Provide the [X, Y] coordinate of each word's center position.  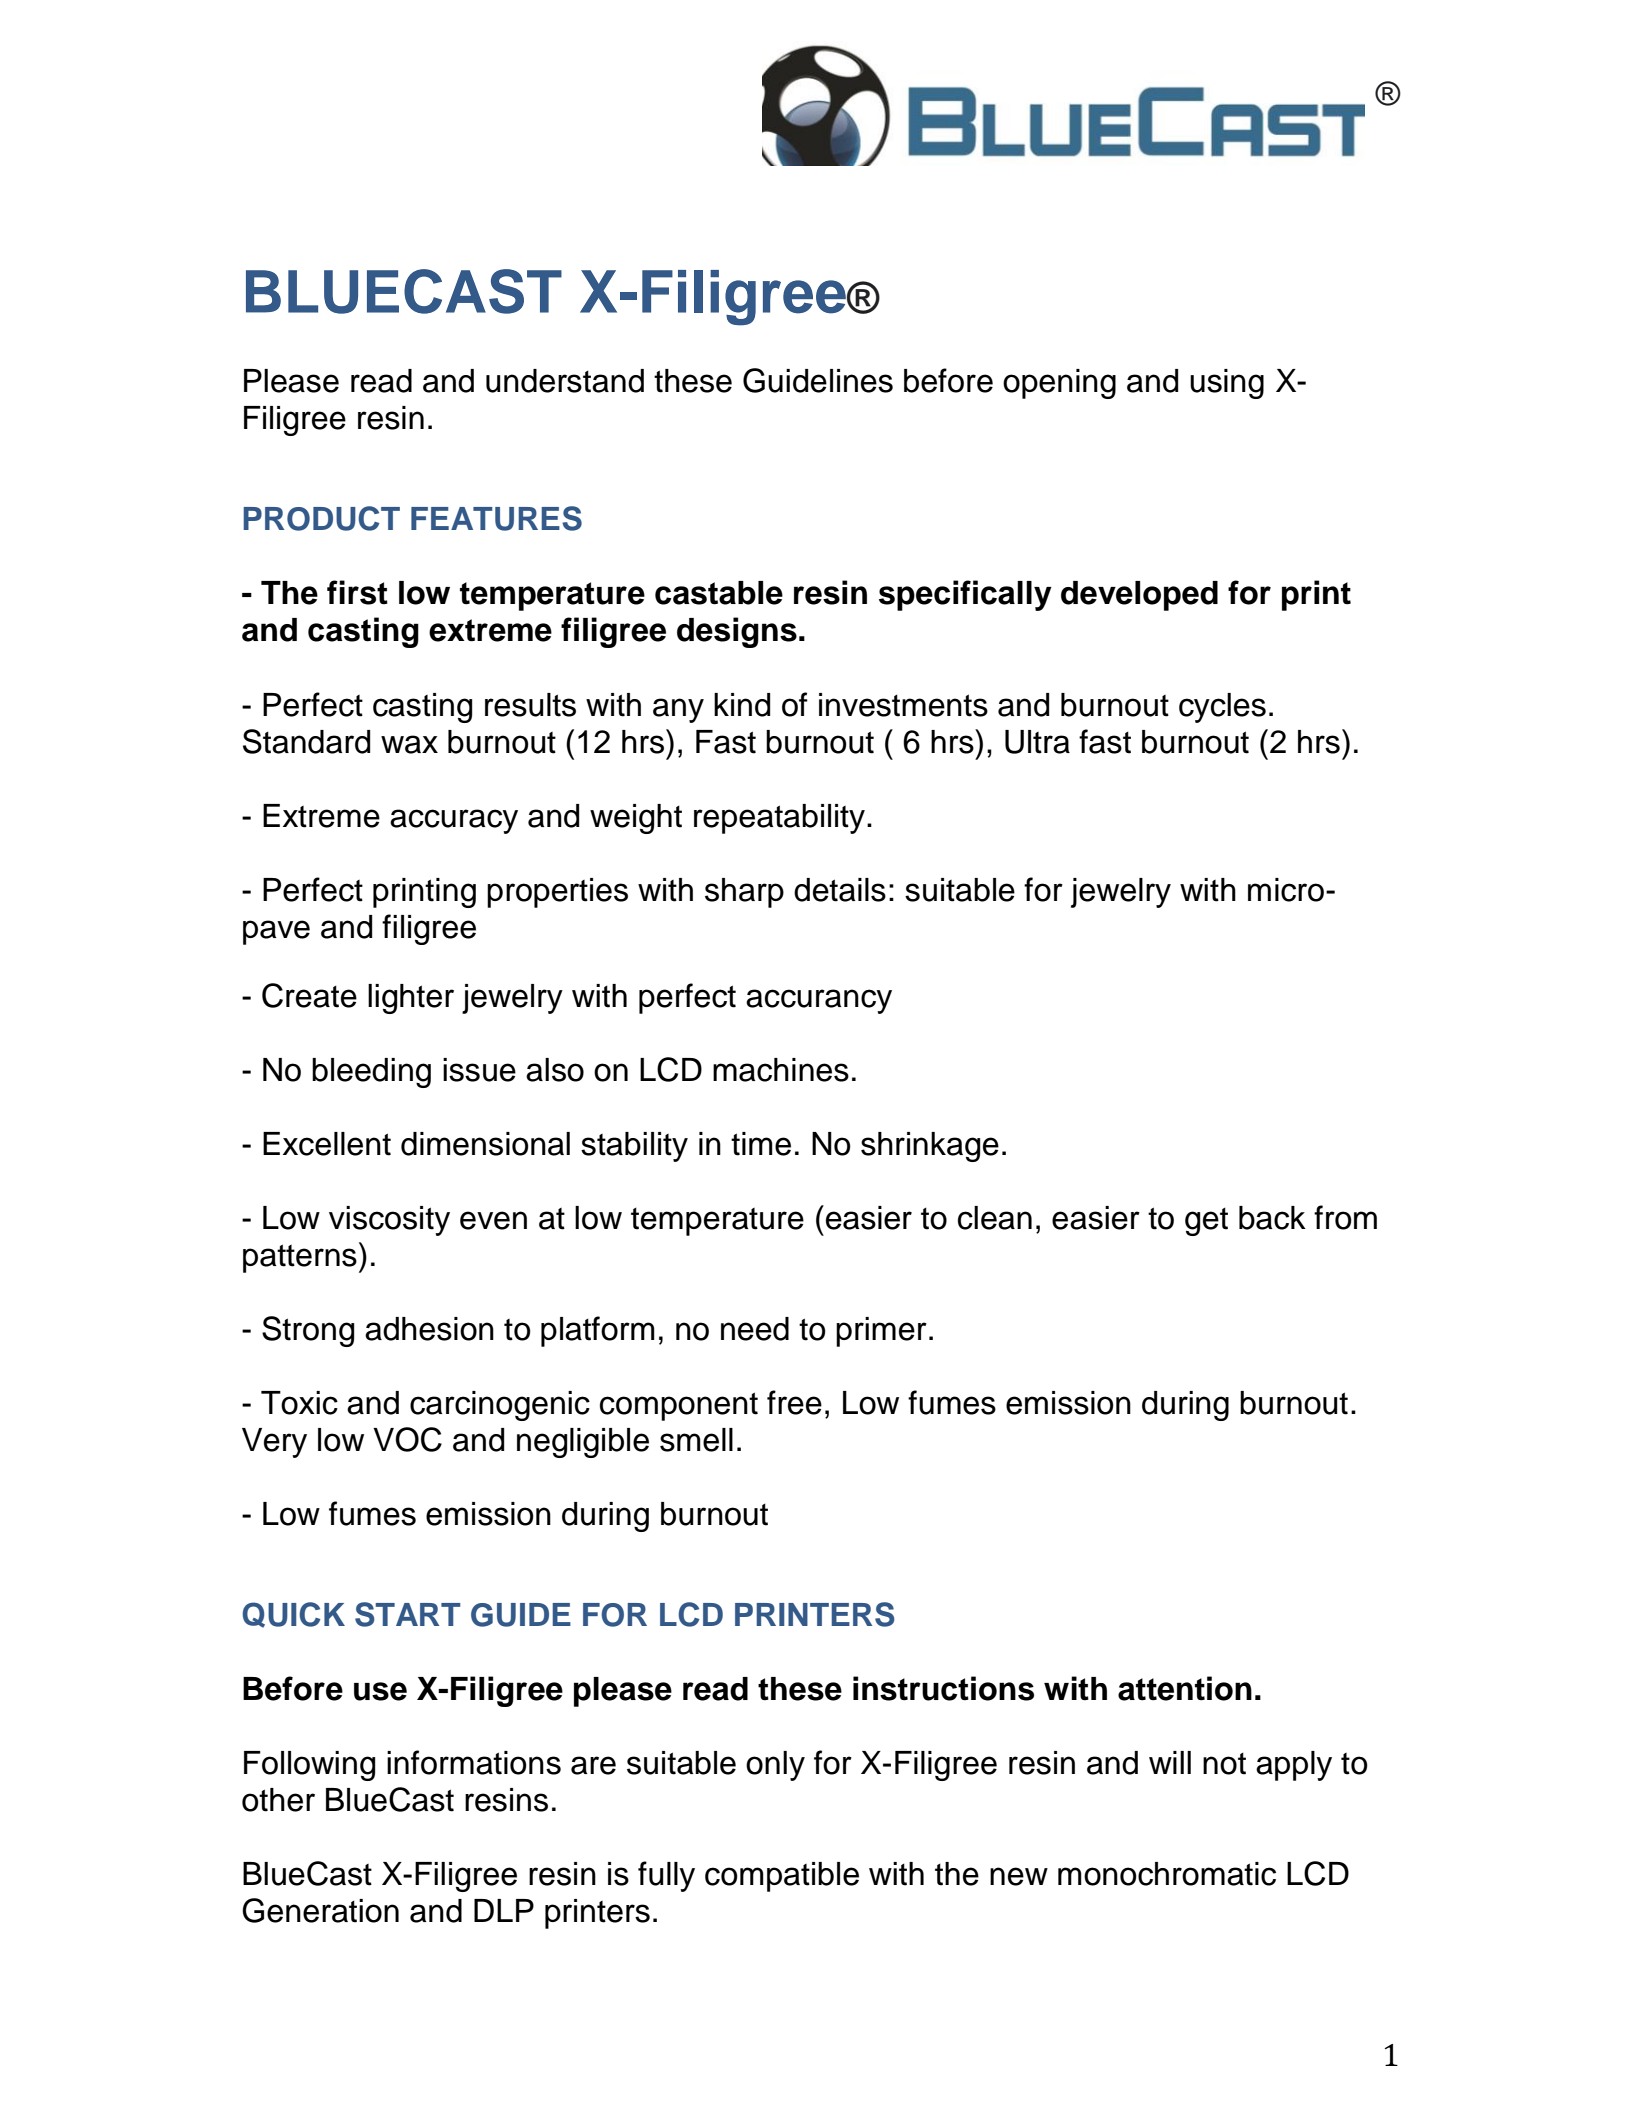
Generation [320, 1910]
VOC [407, 1439]
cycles [1222, 708]
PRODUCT [321, 518]
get [1206, 1222]
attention [1185, 1688]
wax [409, 744]
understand [565, 381]
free [794, 1402]
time [761, 1144]
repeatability [779, 819]
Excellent [327, 1144]
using [1227, 384]
